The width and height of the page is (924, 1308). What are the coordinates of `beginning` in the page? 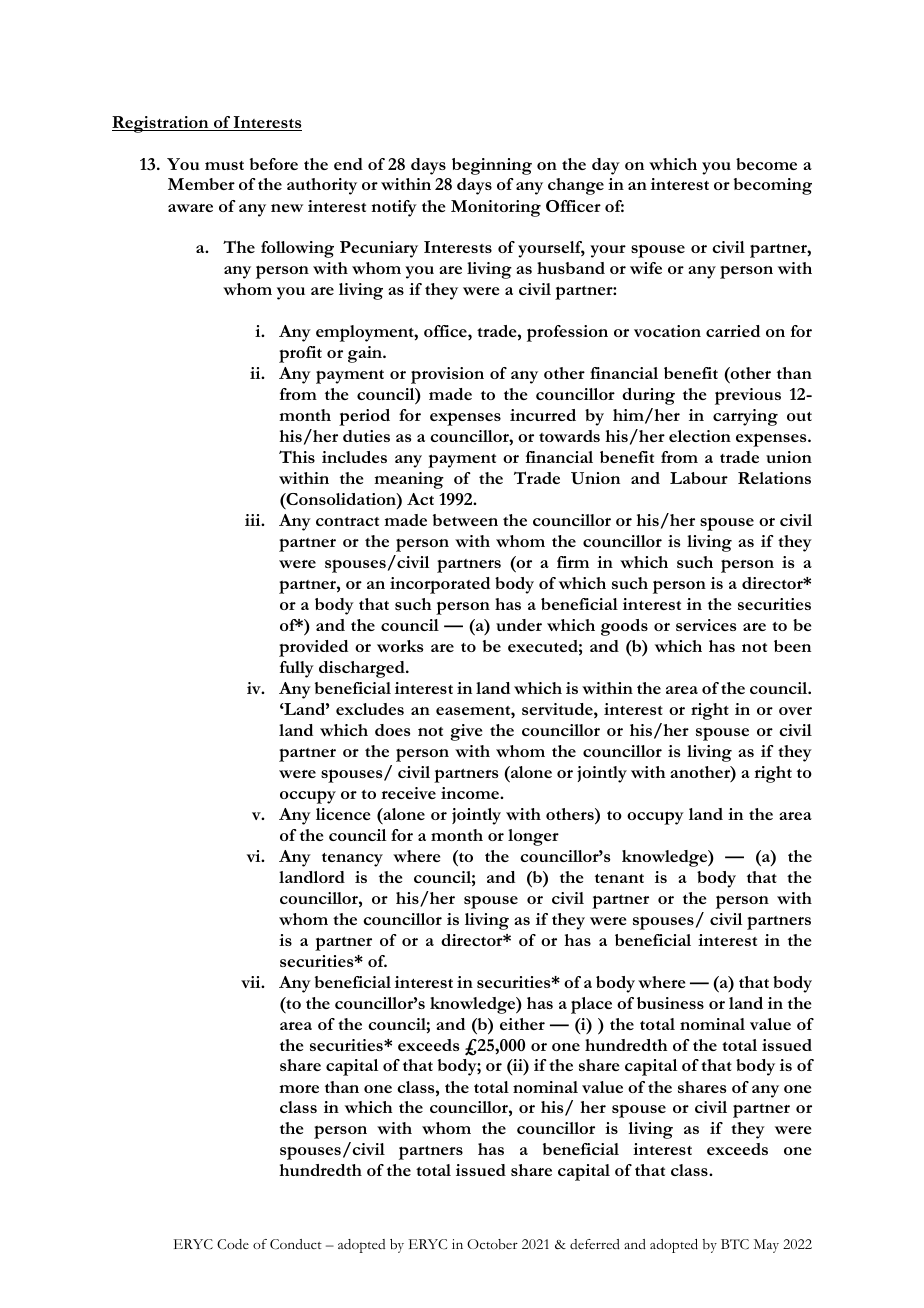 It's located at (492, 166).
